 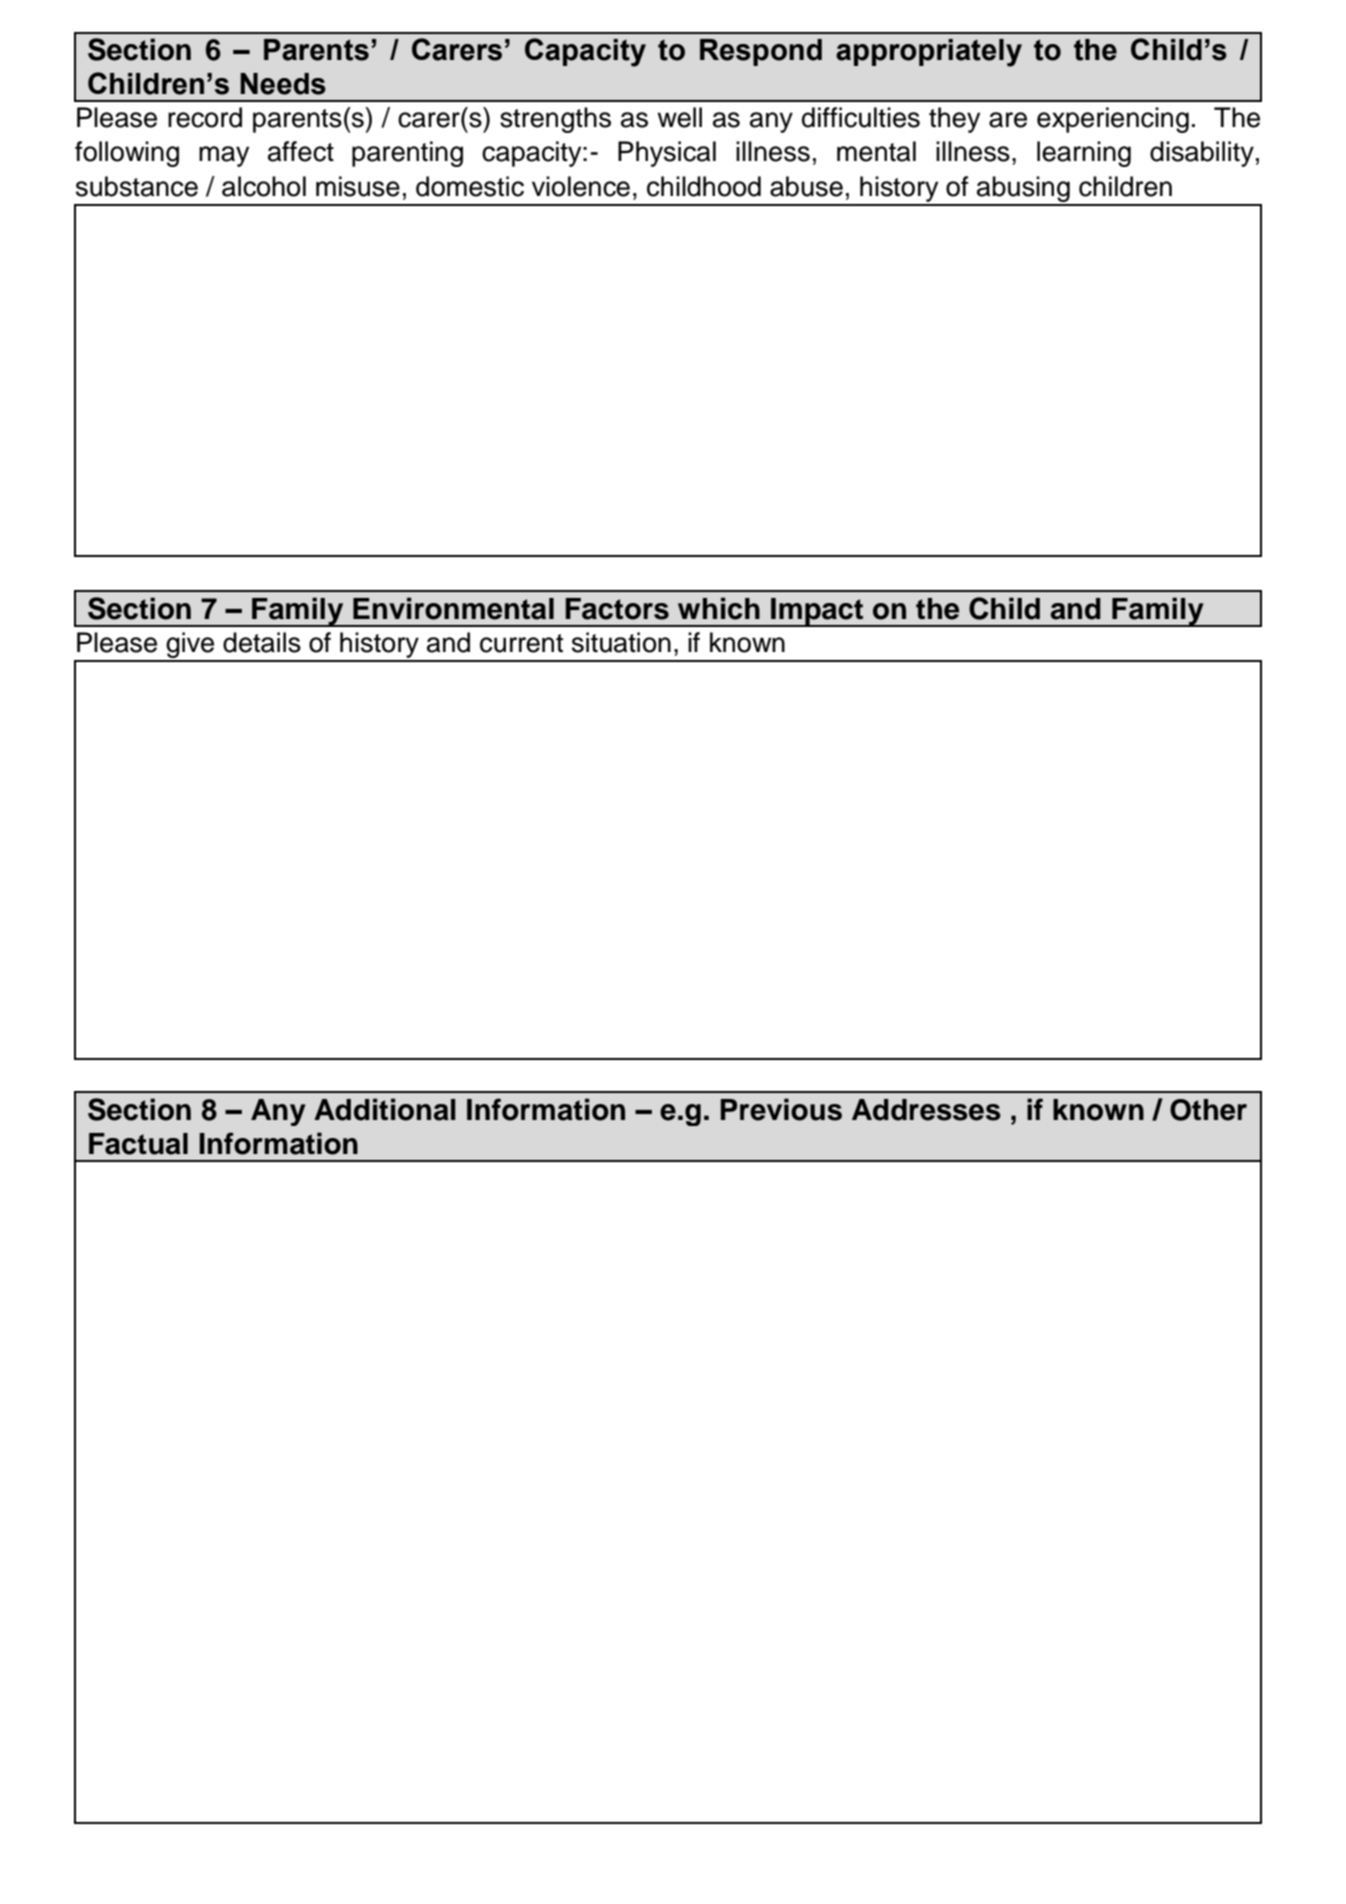 I want to click on Impact, so click(x=817, y=612).
